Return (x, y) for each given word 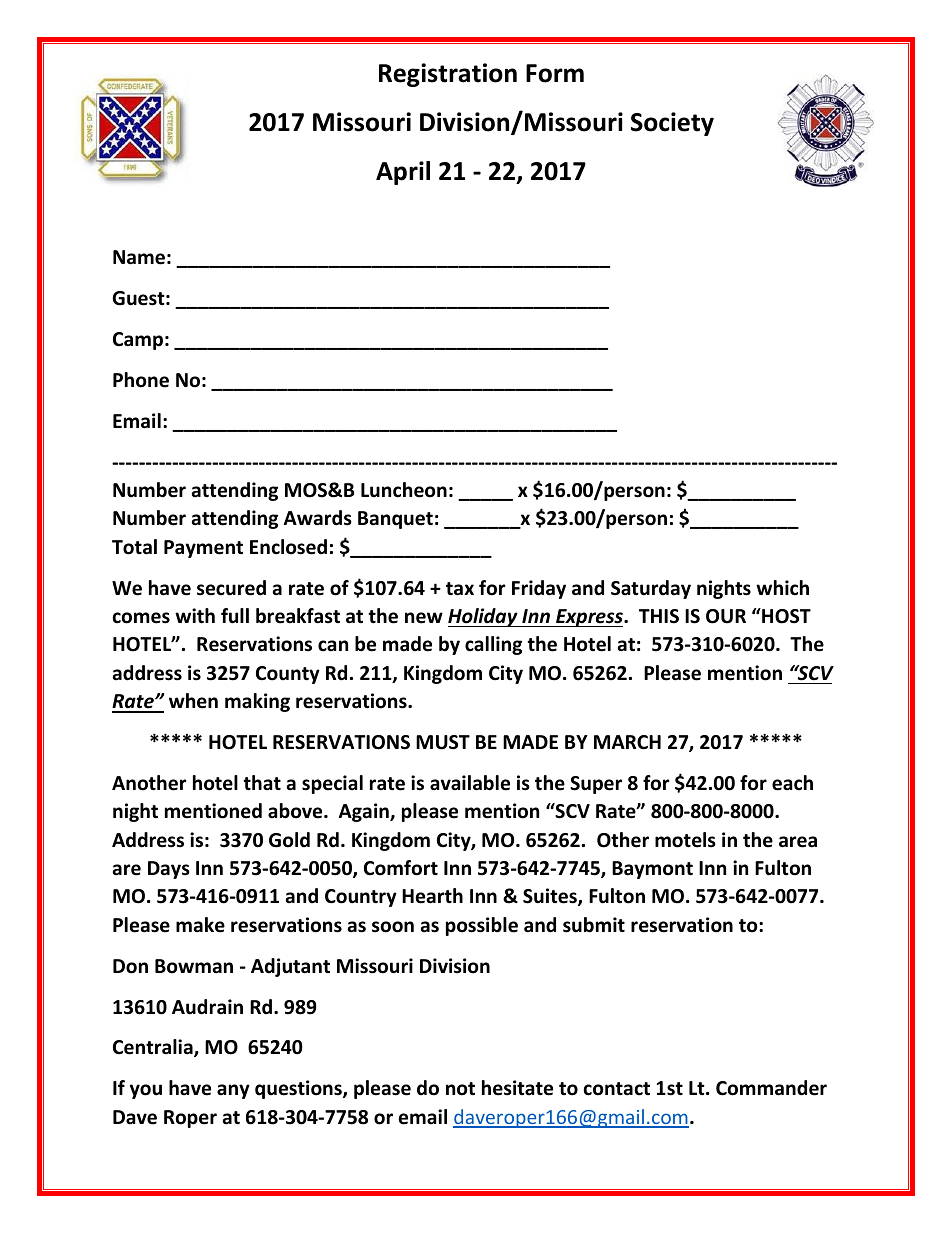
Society (672, 124)
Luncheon (404, 490)
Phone (141, 380)
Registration (448, 75)
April (403, 173)
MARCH (627, 742)
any (233, 1091)
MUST (443, 742)
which (782, 588)
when (193, 701)
